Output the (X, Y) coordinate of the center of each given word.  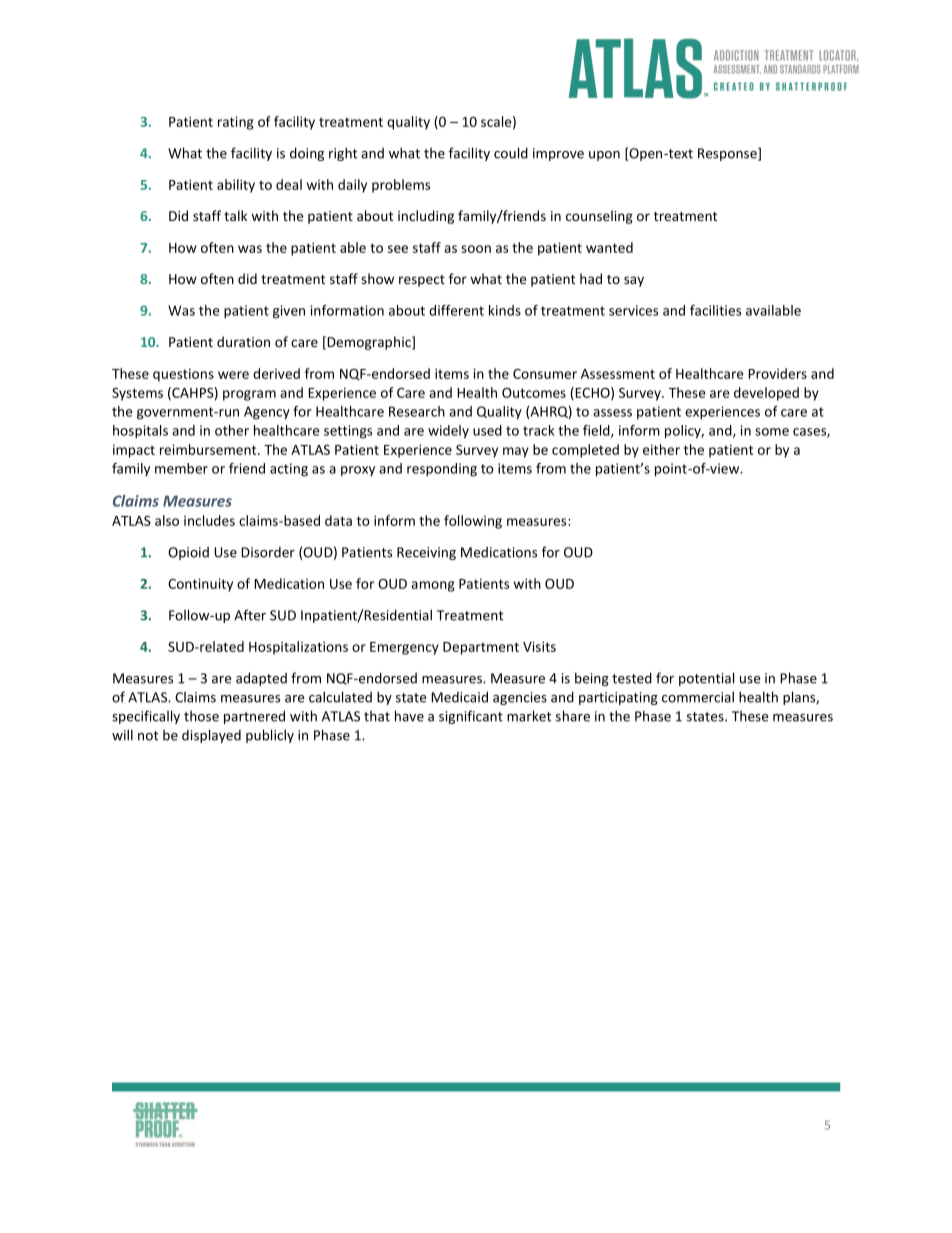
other (232, 430)
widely (448, 432)
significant (471, 717)
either (661, 449)
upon (604, 156)
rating (236, 123)
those (201, 716)
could (511, 153)
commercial (698, 697)
